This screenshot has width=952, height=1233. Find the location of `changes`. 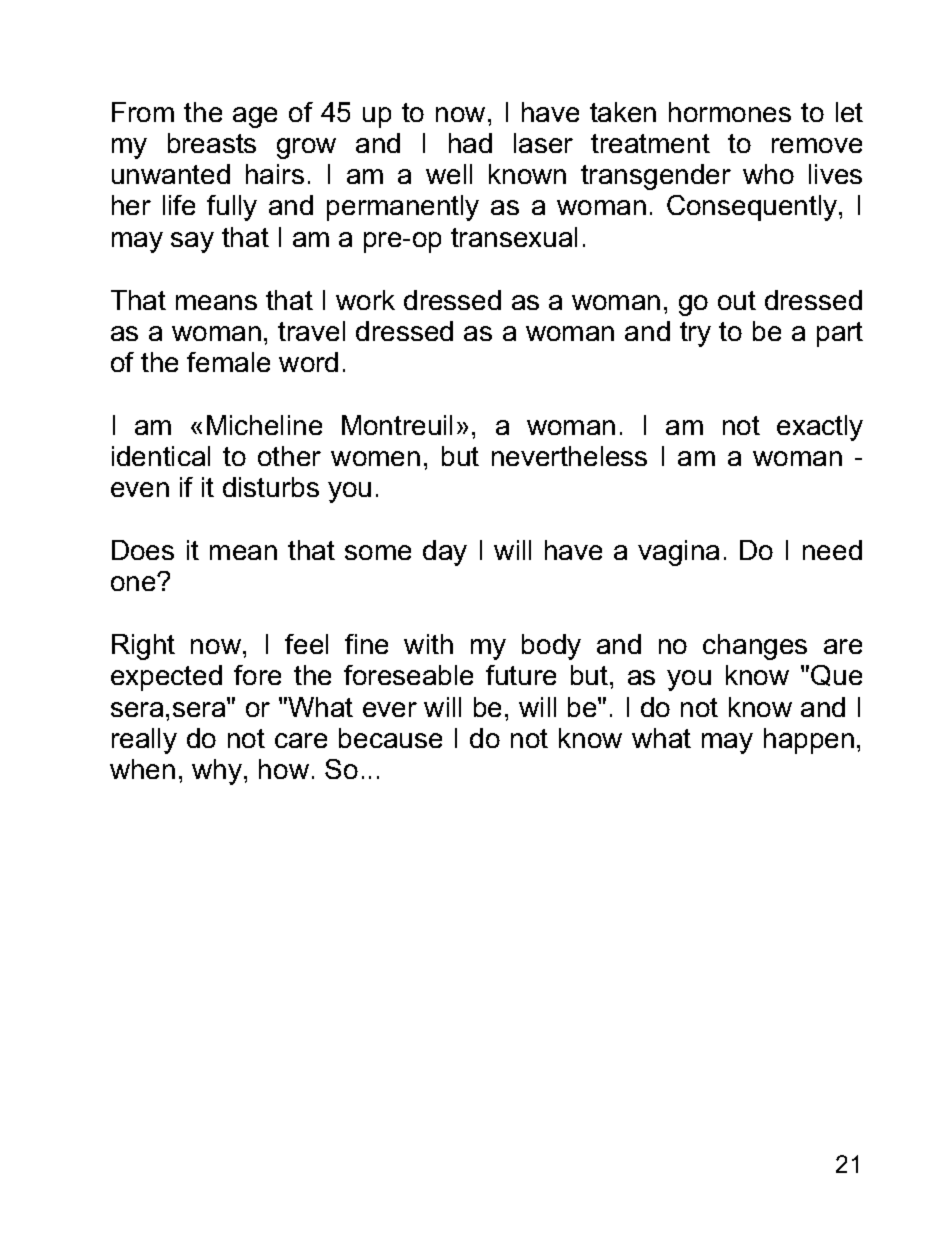

changes is located at coordinates (755, 647).
